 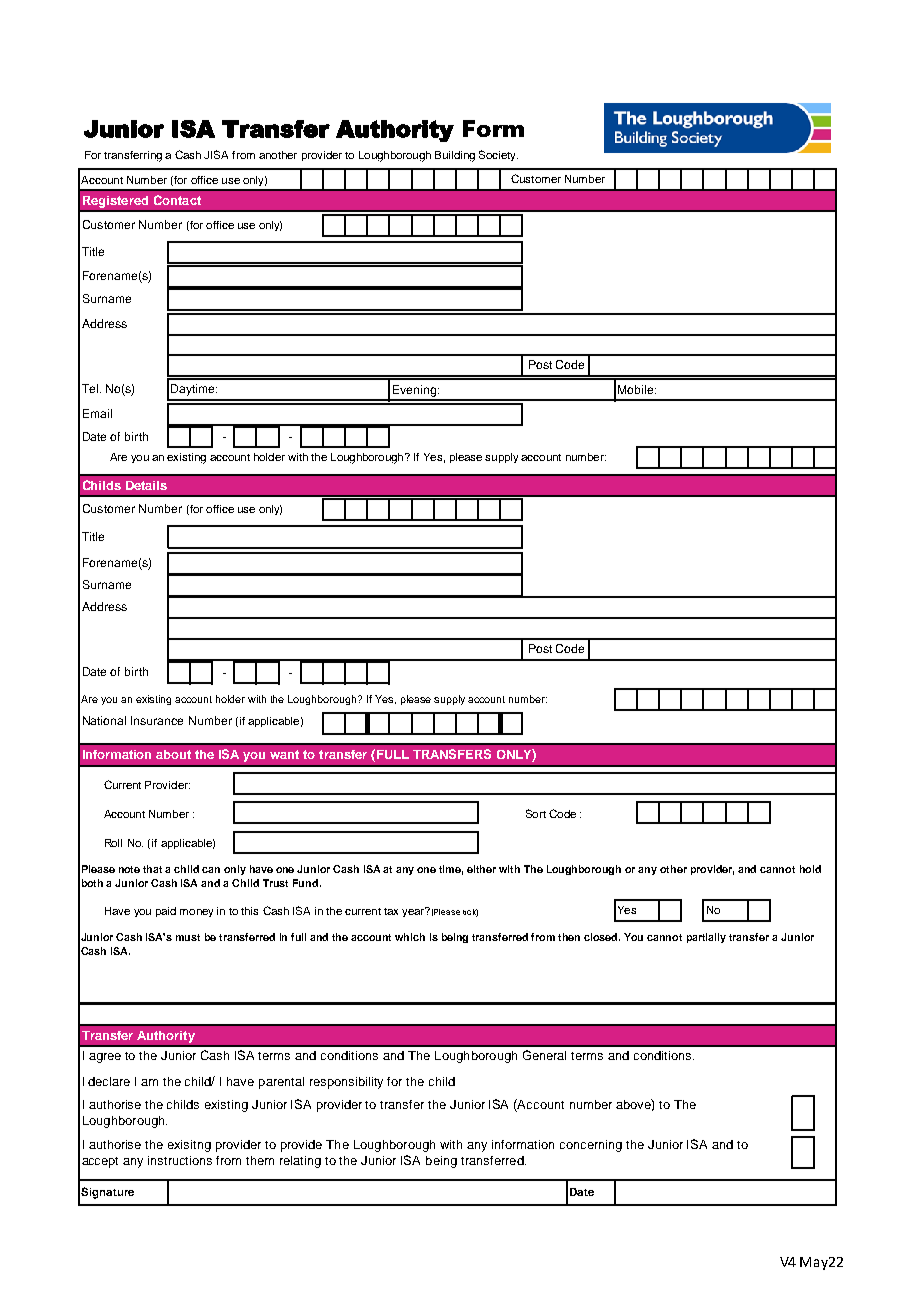 I want to click on want, so click(x=284, y=754).
